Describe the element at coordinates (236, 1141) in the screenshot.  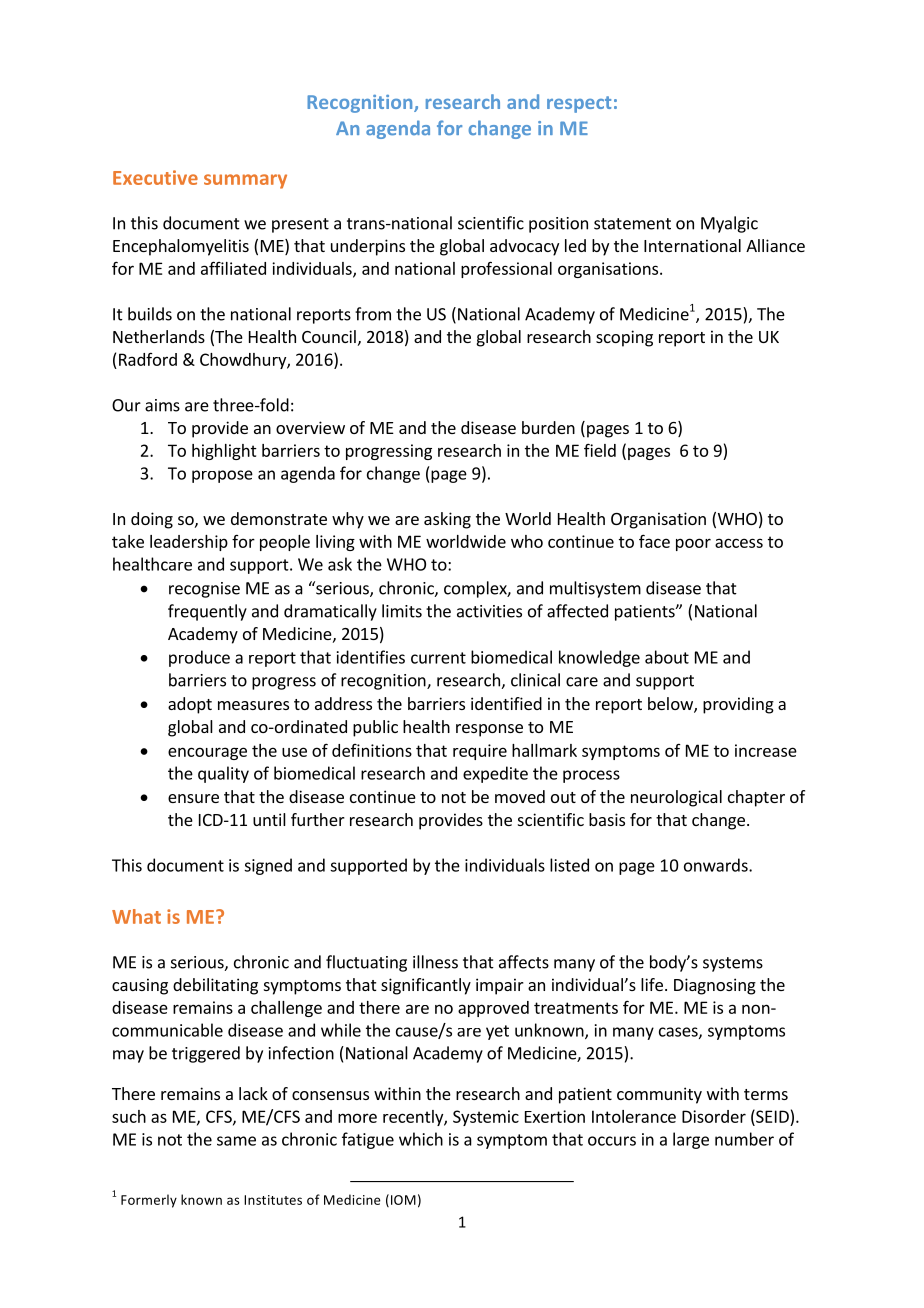
I see `same` at that location.
